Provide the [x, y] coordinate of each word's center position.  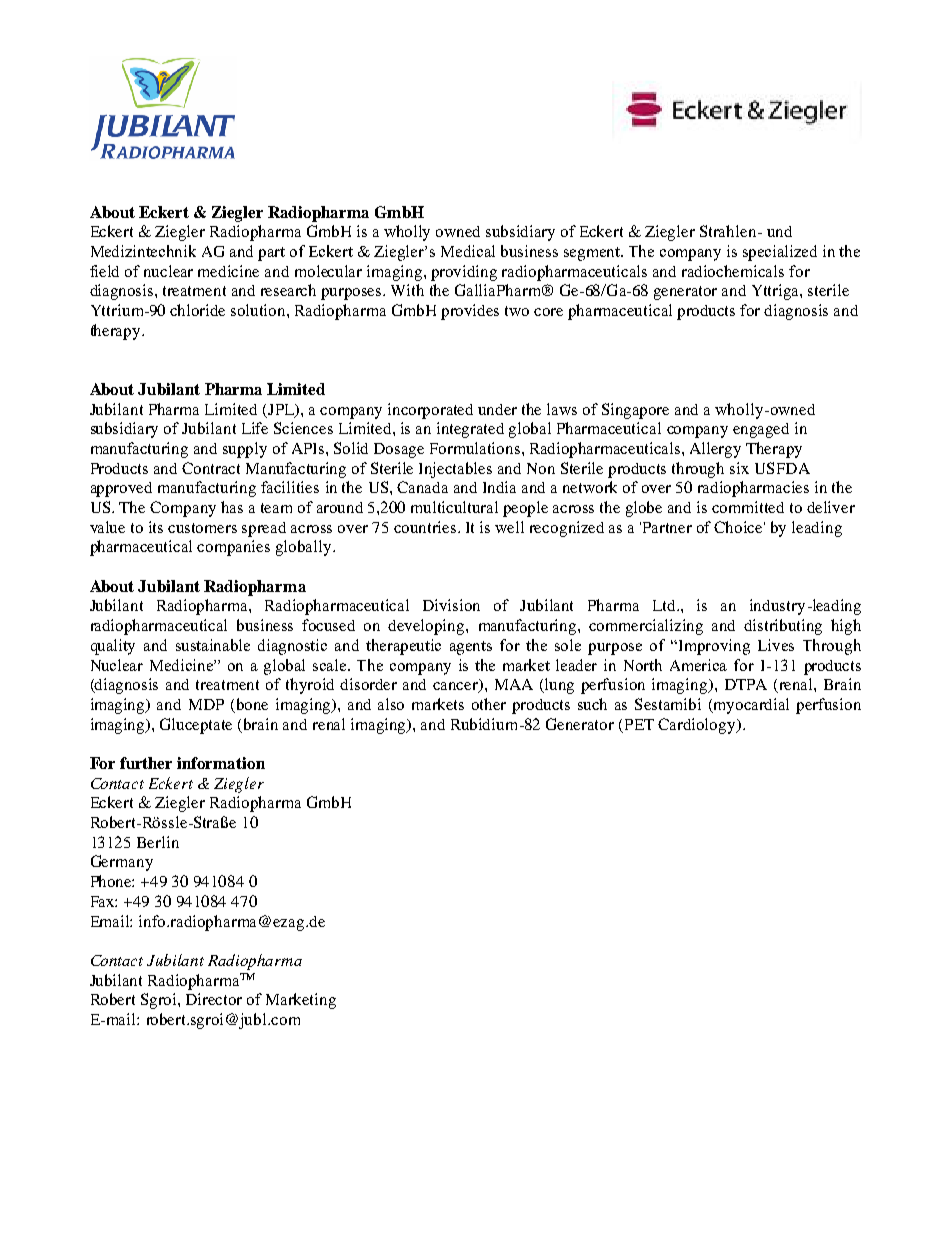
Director [214, 999]
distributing [783, 627]
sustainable [213, 645]
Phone [112, 881]
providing [464, 273]
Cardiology [698, 726]
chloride [197, 310]
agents [471, 648]
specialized [780, 253]
